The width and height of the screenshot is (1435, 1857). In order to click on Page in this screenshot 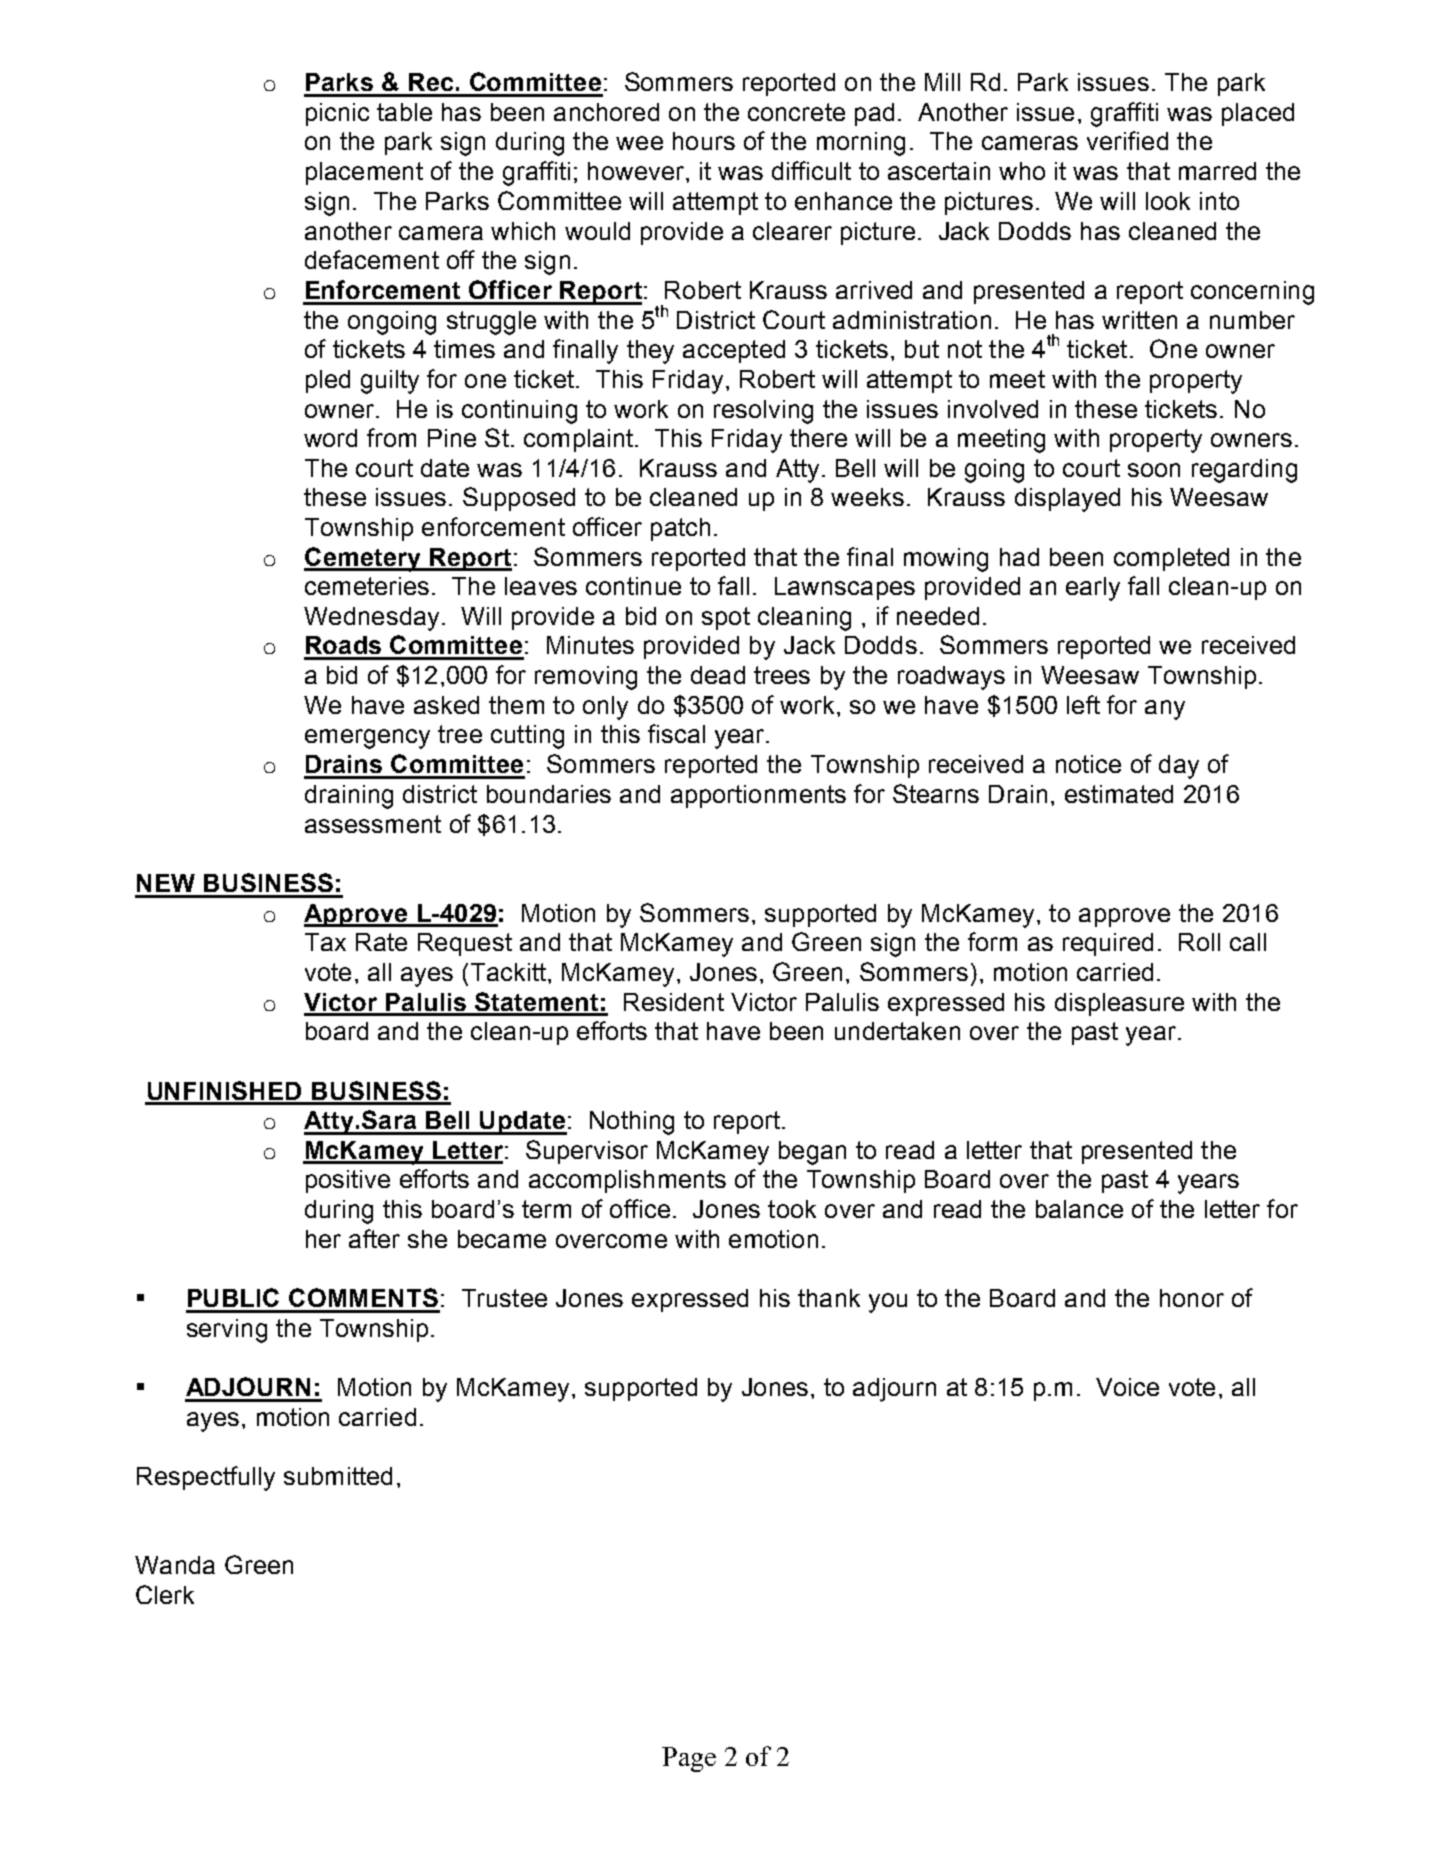, I will do `click(689, 1759)`.
